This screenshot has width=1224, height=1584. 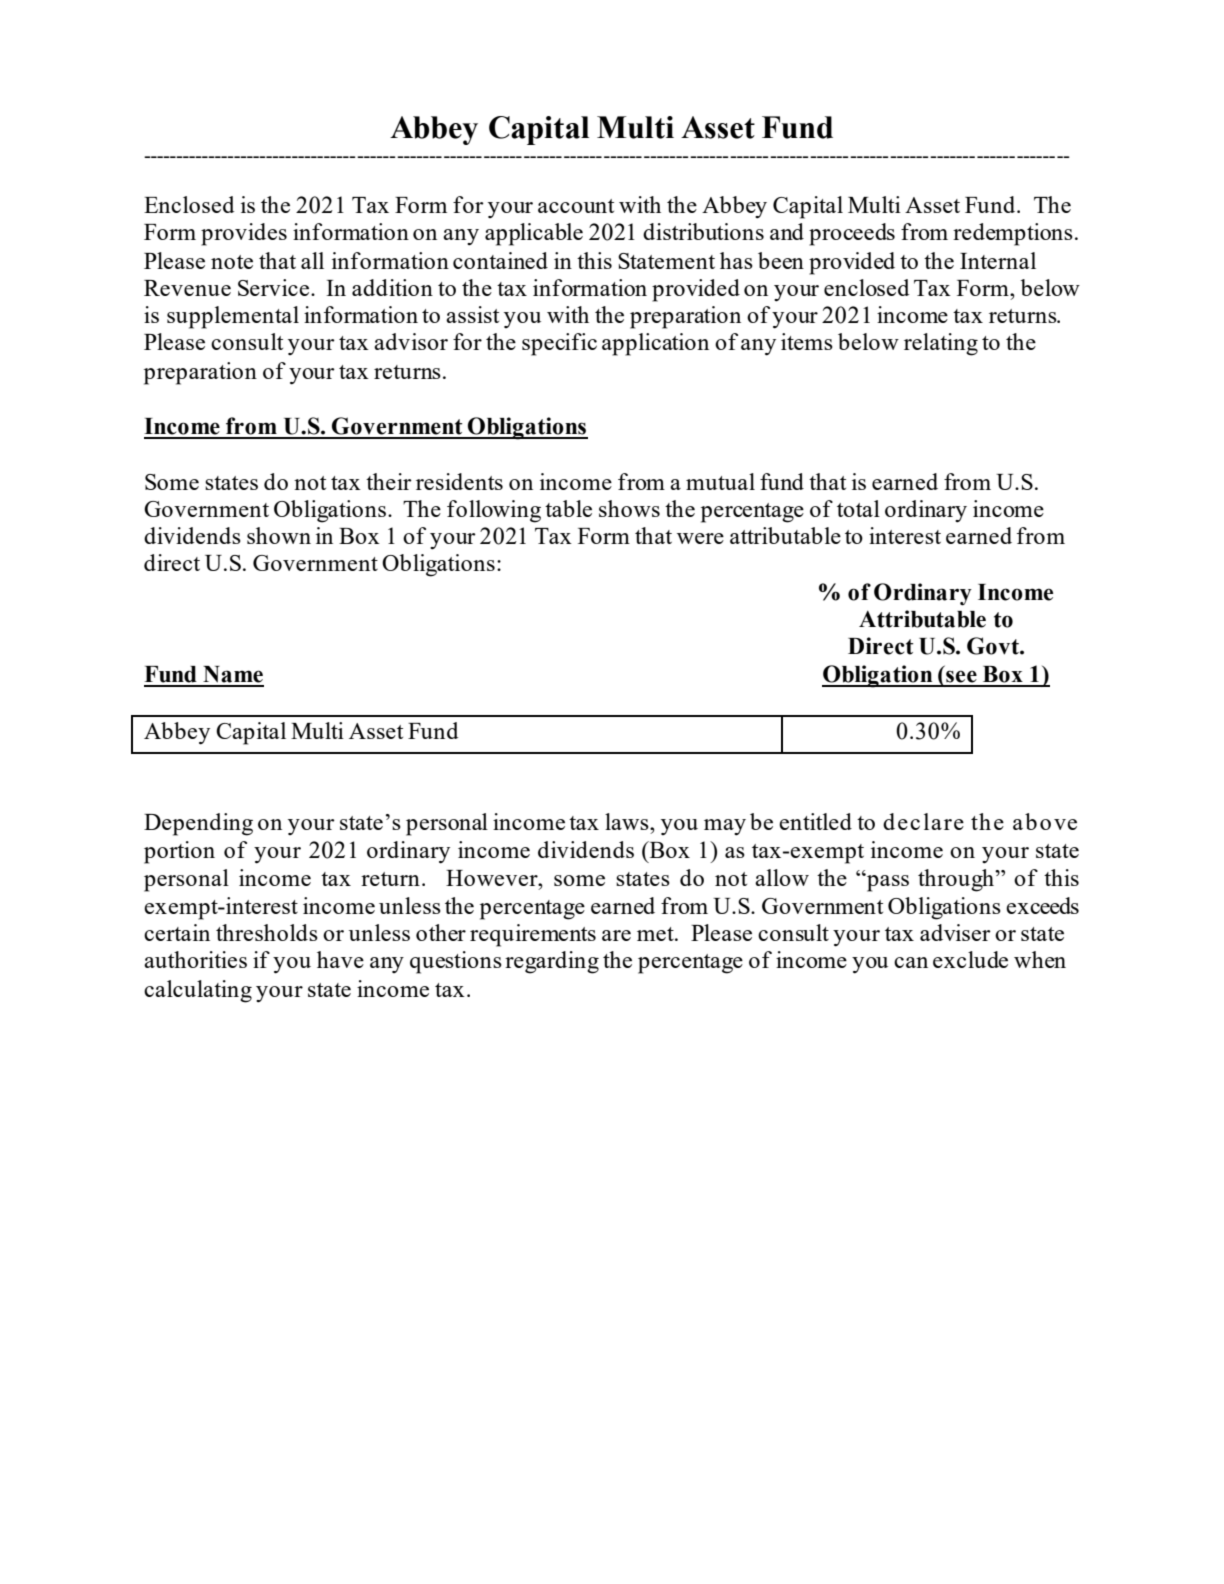 I want to click on provides, so click(x=244, y=234).
